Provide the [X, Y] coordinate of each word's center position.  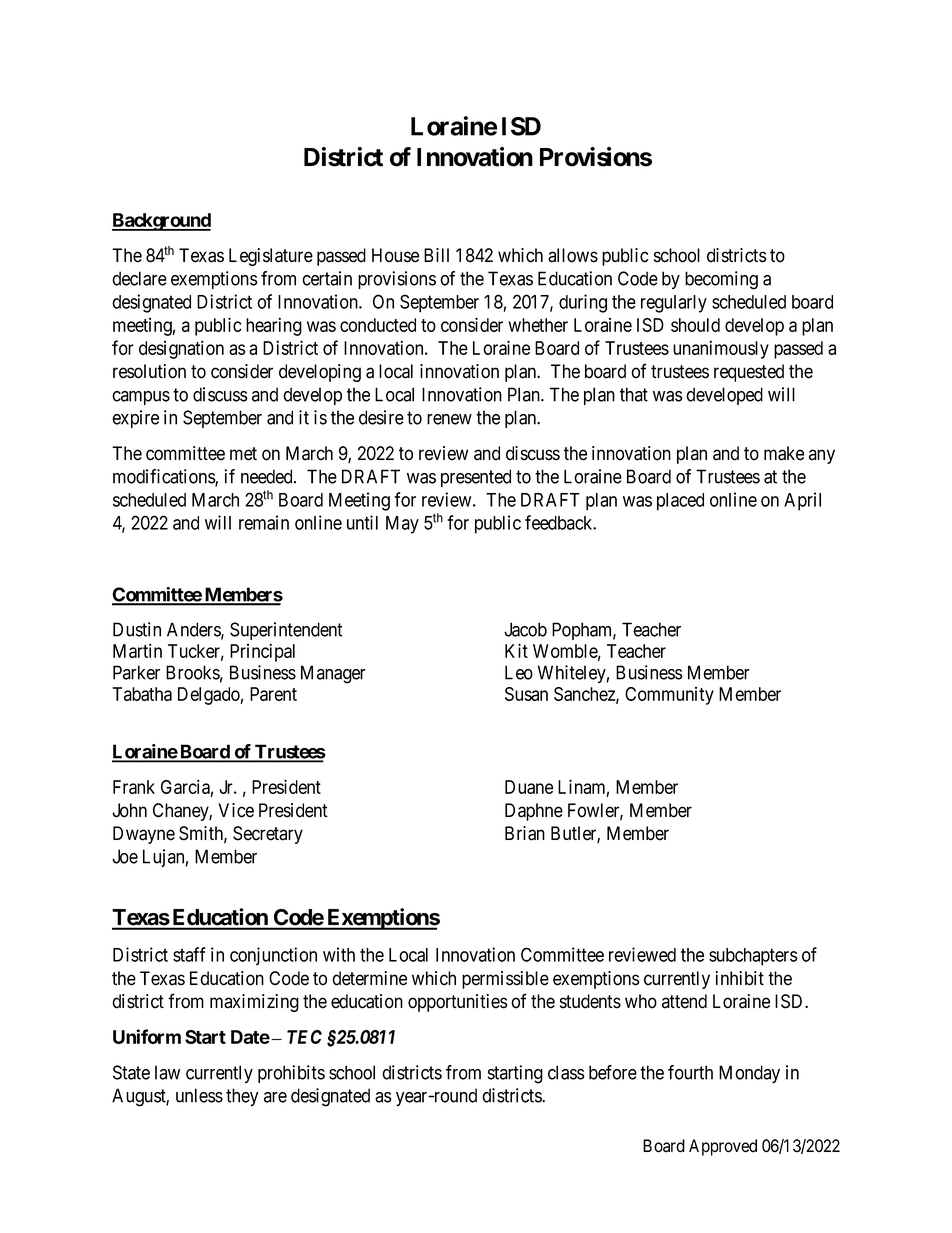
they [242, 1097]
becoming [721, 280]
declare [139, 278]
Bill [436, 255]
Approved [723, 1147]
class [566, 1072]
